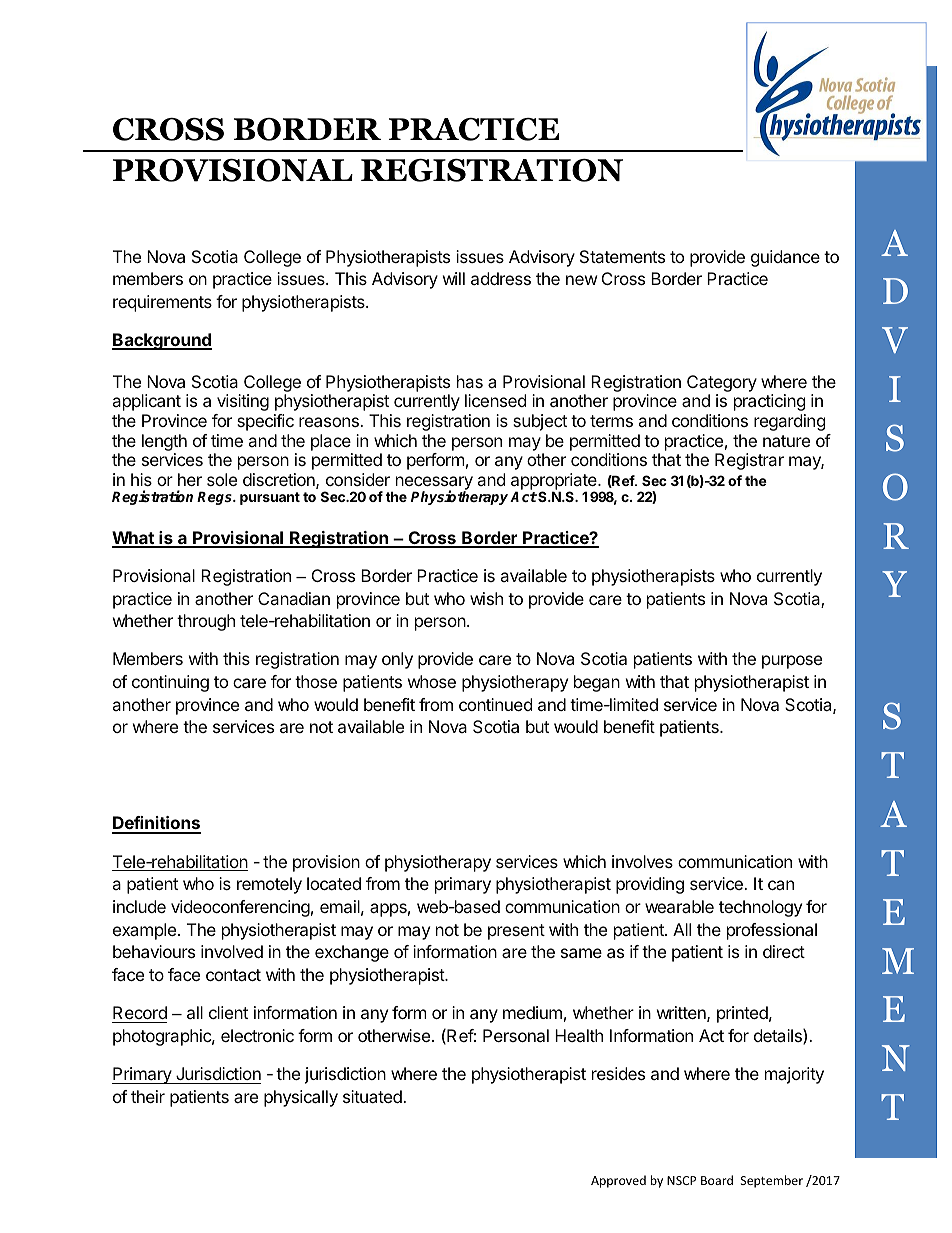  I want to click on requirements, so click(162, 303).
